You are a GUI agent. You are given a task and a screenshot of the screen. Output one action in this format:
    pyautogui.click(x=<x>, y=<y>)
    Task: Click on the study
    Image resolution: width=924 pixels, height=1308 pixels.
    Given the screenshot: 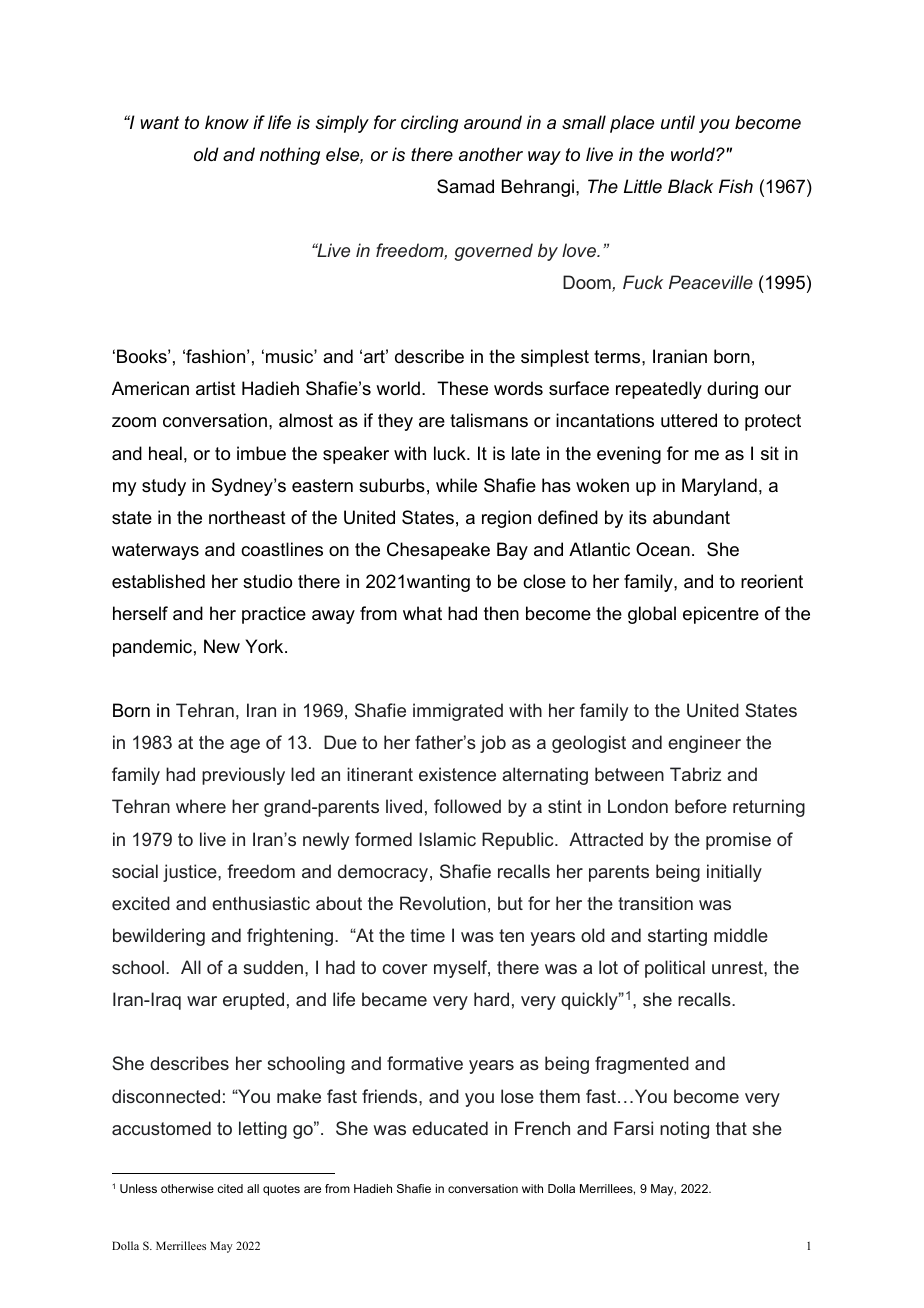 What is the action you would take?
    pyautogui.click(x=164, y=487)
